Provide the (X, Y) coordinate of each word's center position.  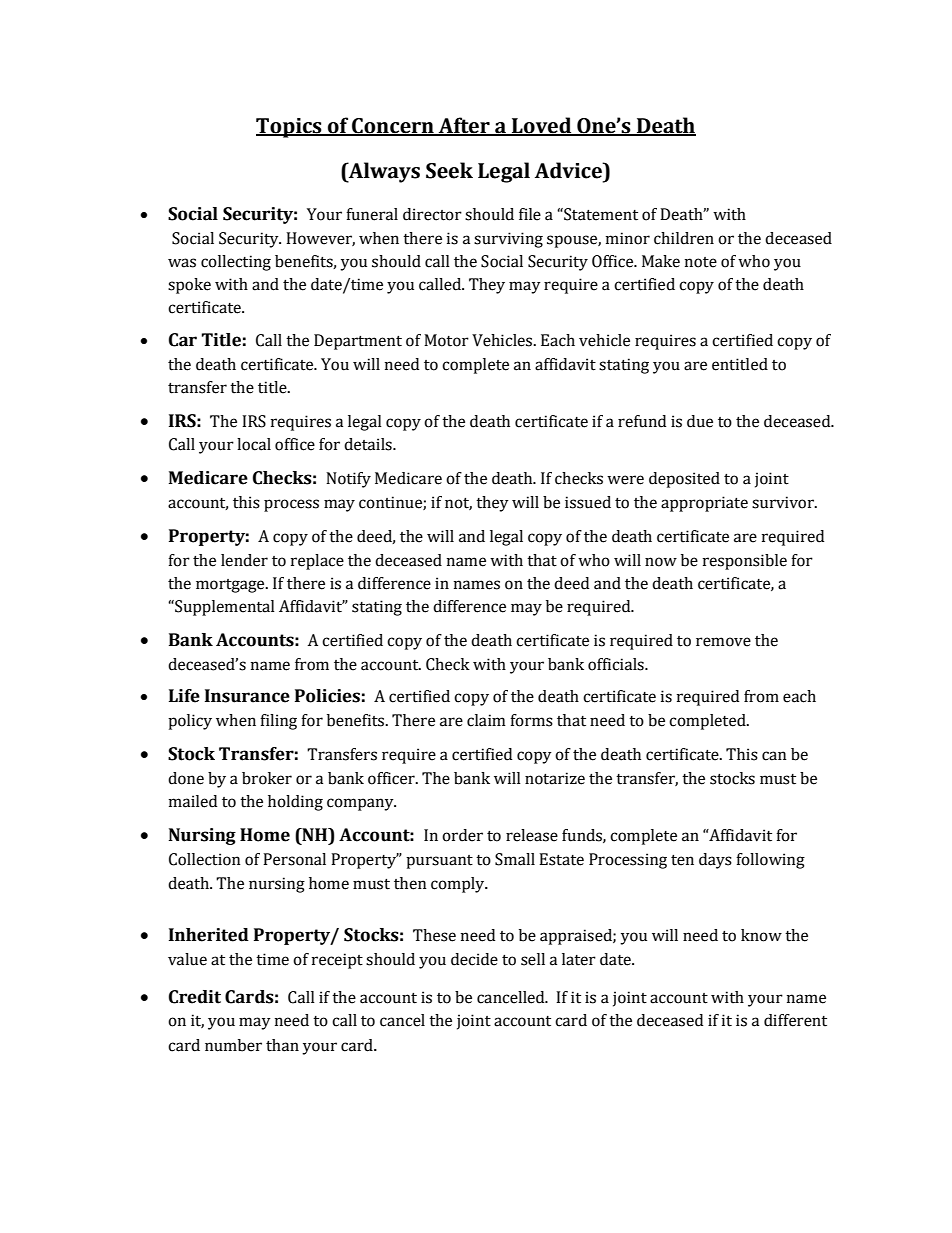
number (233, 1045)
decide (474, 959)
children (684, 238)
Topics (290, 128)
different (795, 1020)
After (464, 126)
